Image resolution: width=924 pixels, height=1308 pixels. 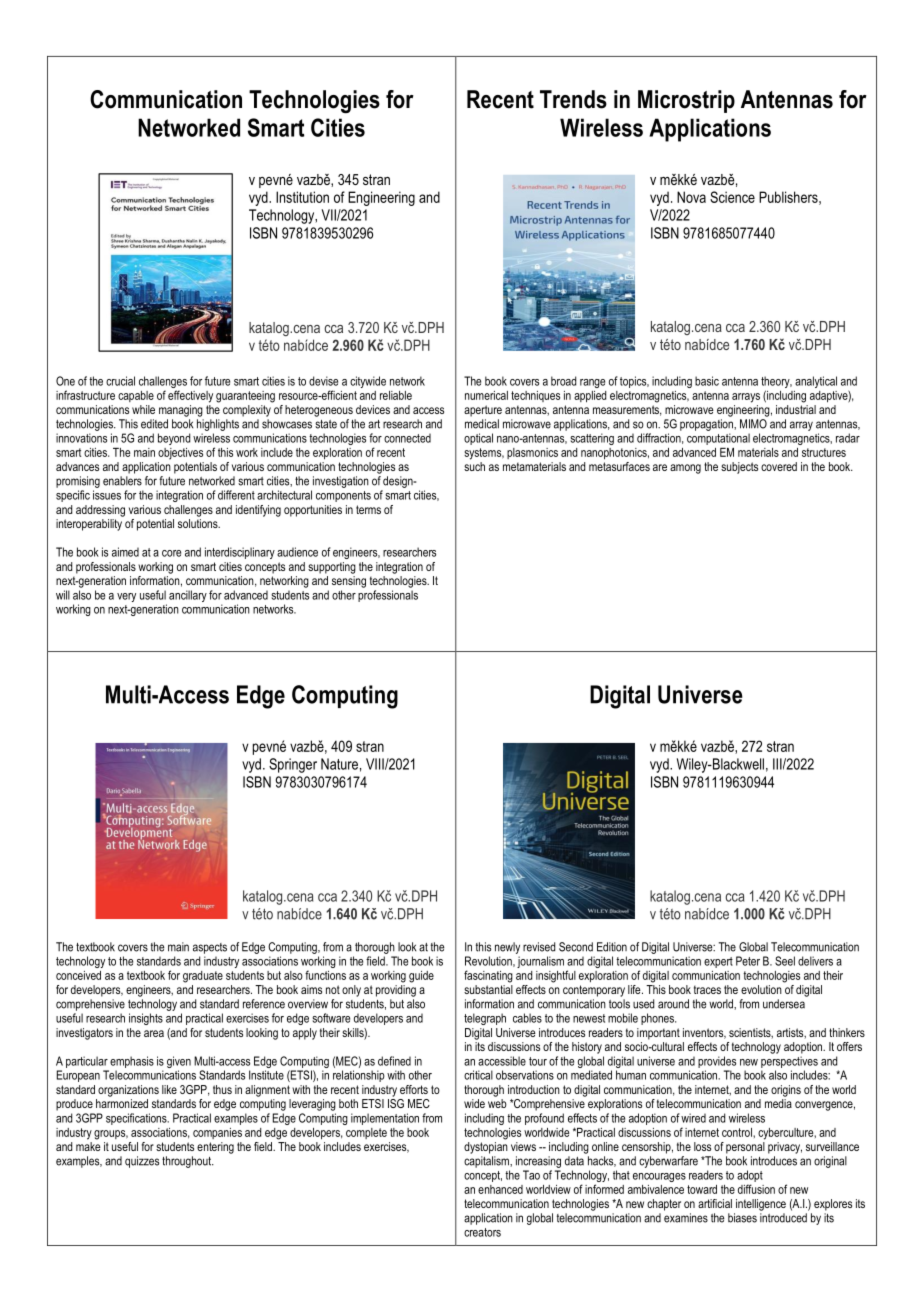 What do you see at coordinates (126, 597) in the screenshot?
I see `very` at bounding box center [126, 597].
